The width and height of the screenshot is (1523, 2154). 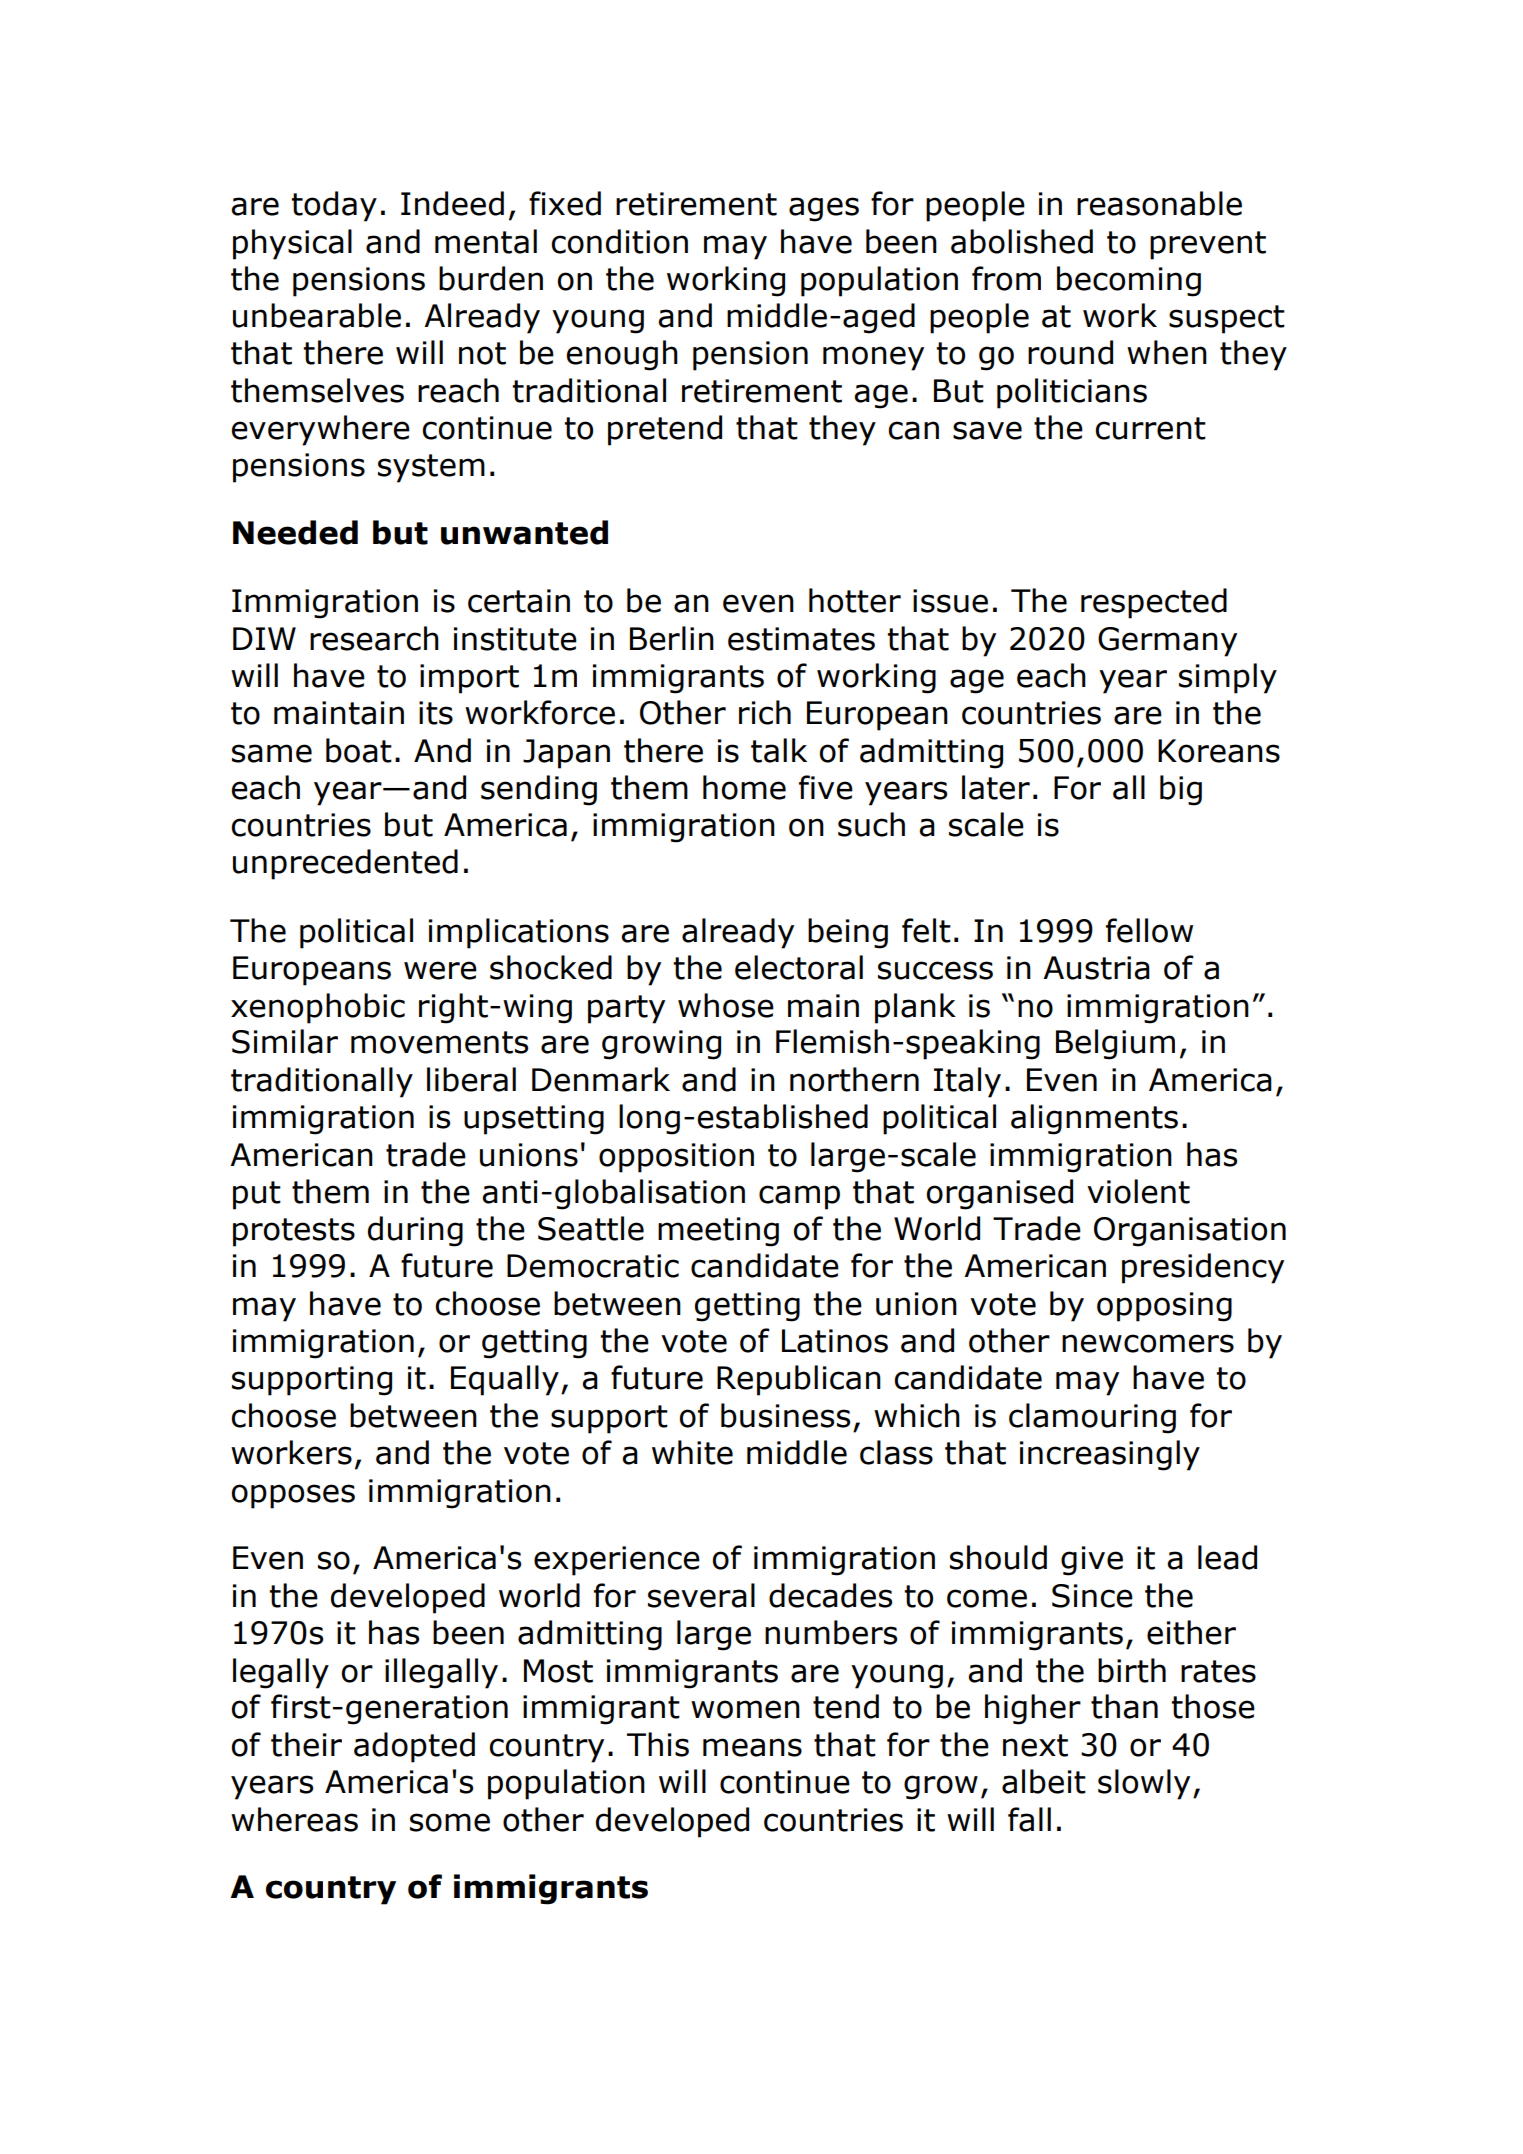 What do you see at coordinates (414, 1747) in the screenshot?
I see `adopted` at bounding box center [414, 1747].
